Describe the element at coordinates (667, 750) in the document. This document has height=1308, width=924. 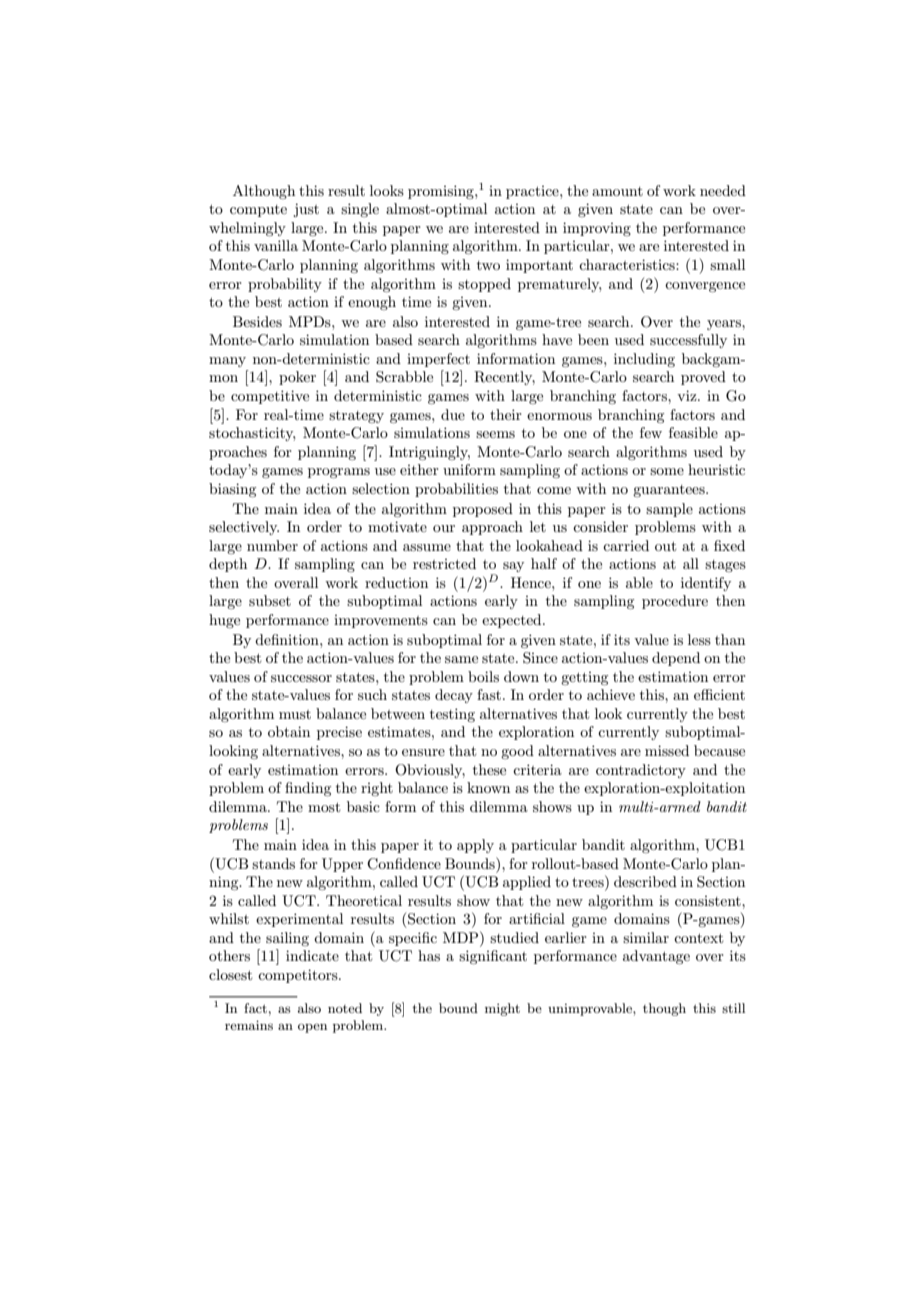
I see `missed` at that location.
